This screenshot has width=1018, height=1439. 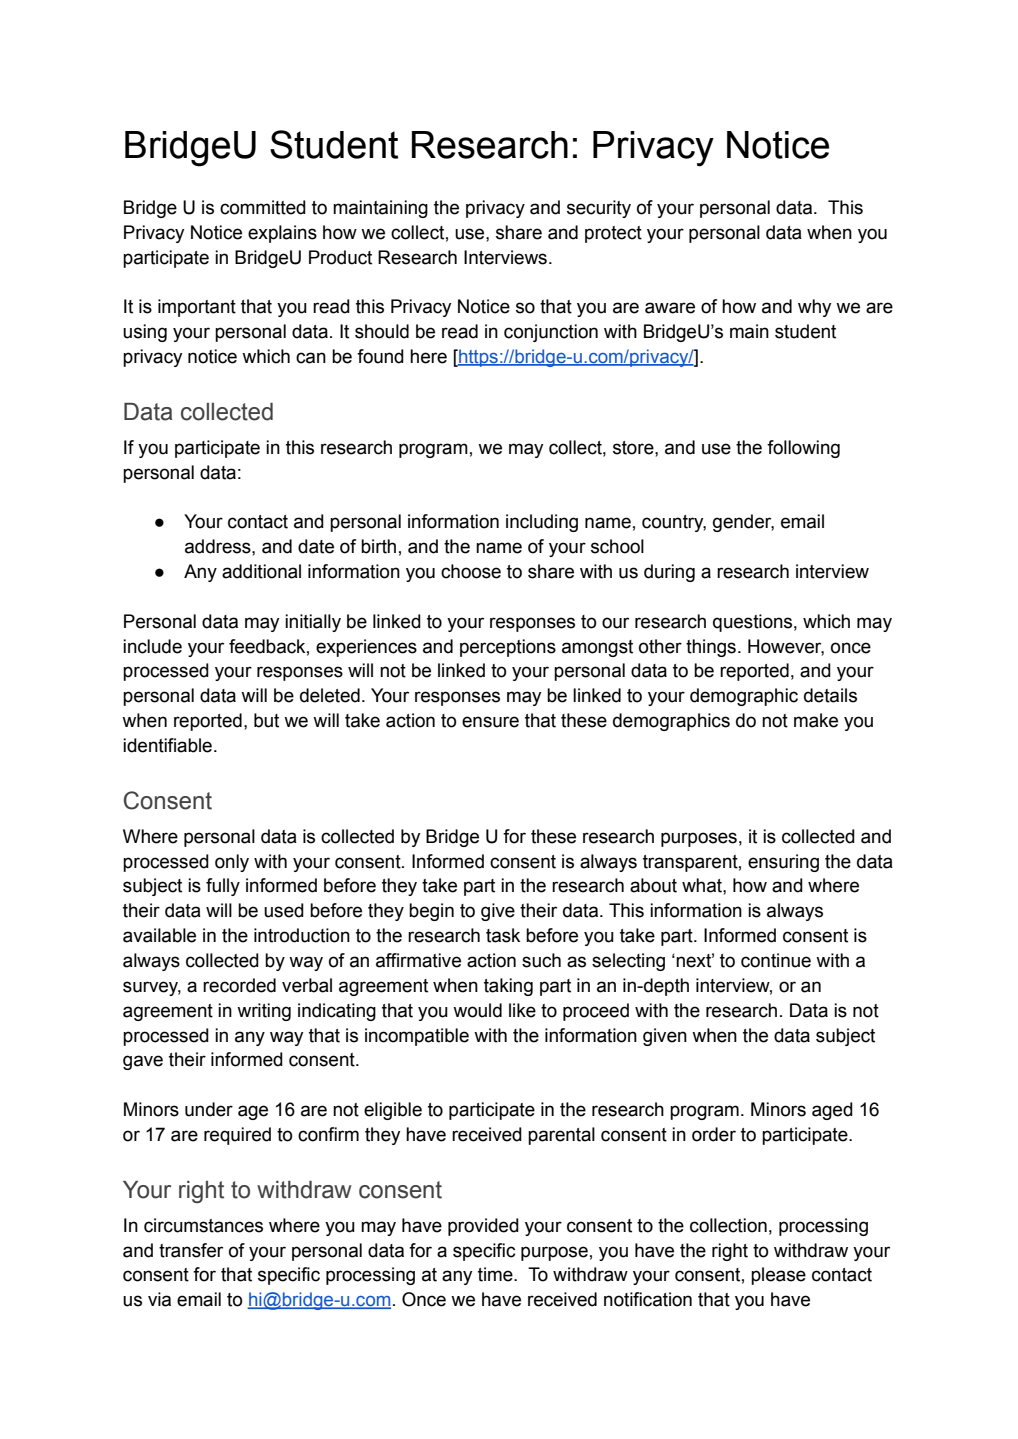 What do you see at coordinates (490, 722) in the screenshot?
I see `ensure` at bounding box center [490, 722].
